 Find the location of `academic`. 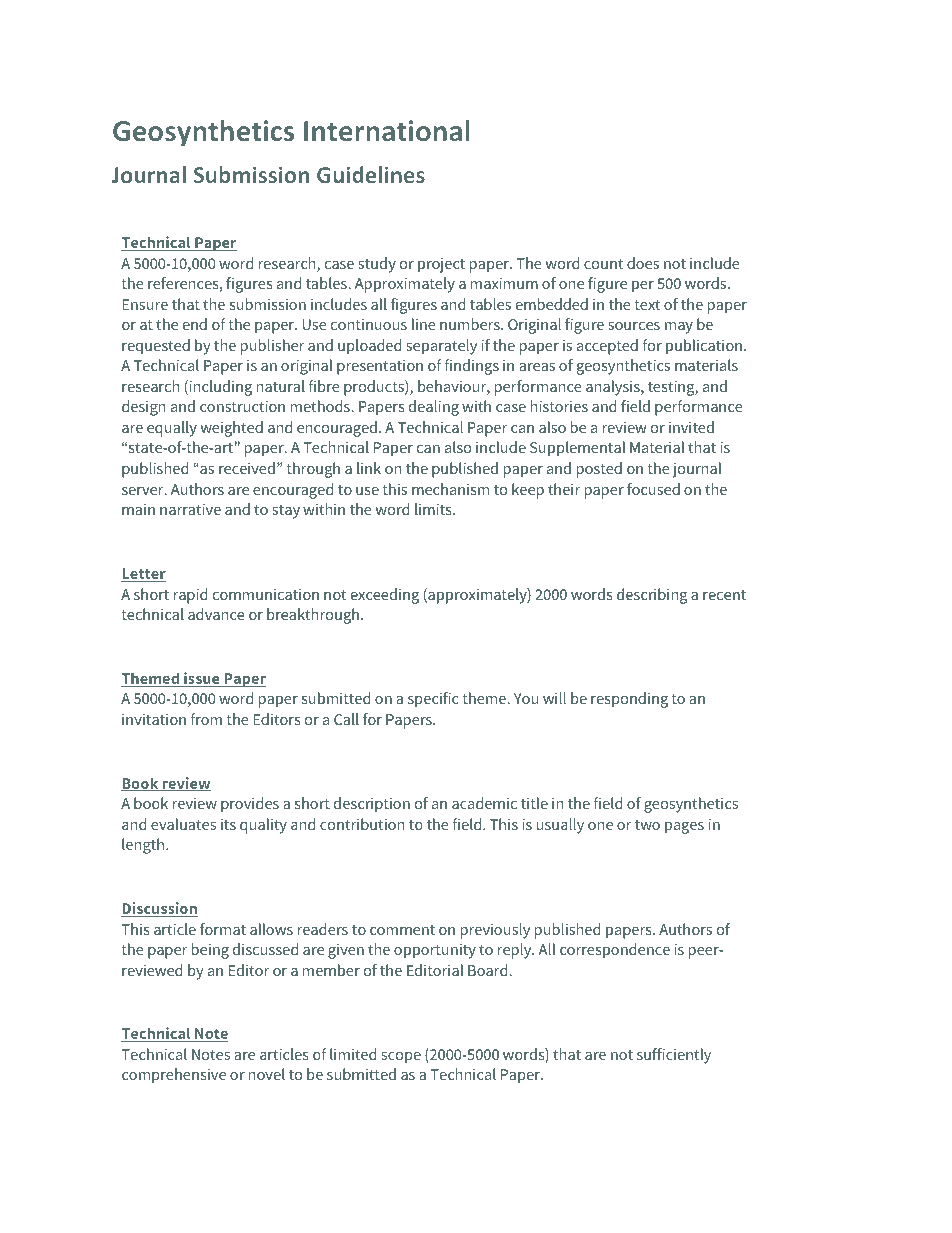

academic is located at coordinates (484, 803).
